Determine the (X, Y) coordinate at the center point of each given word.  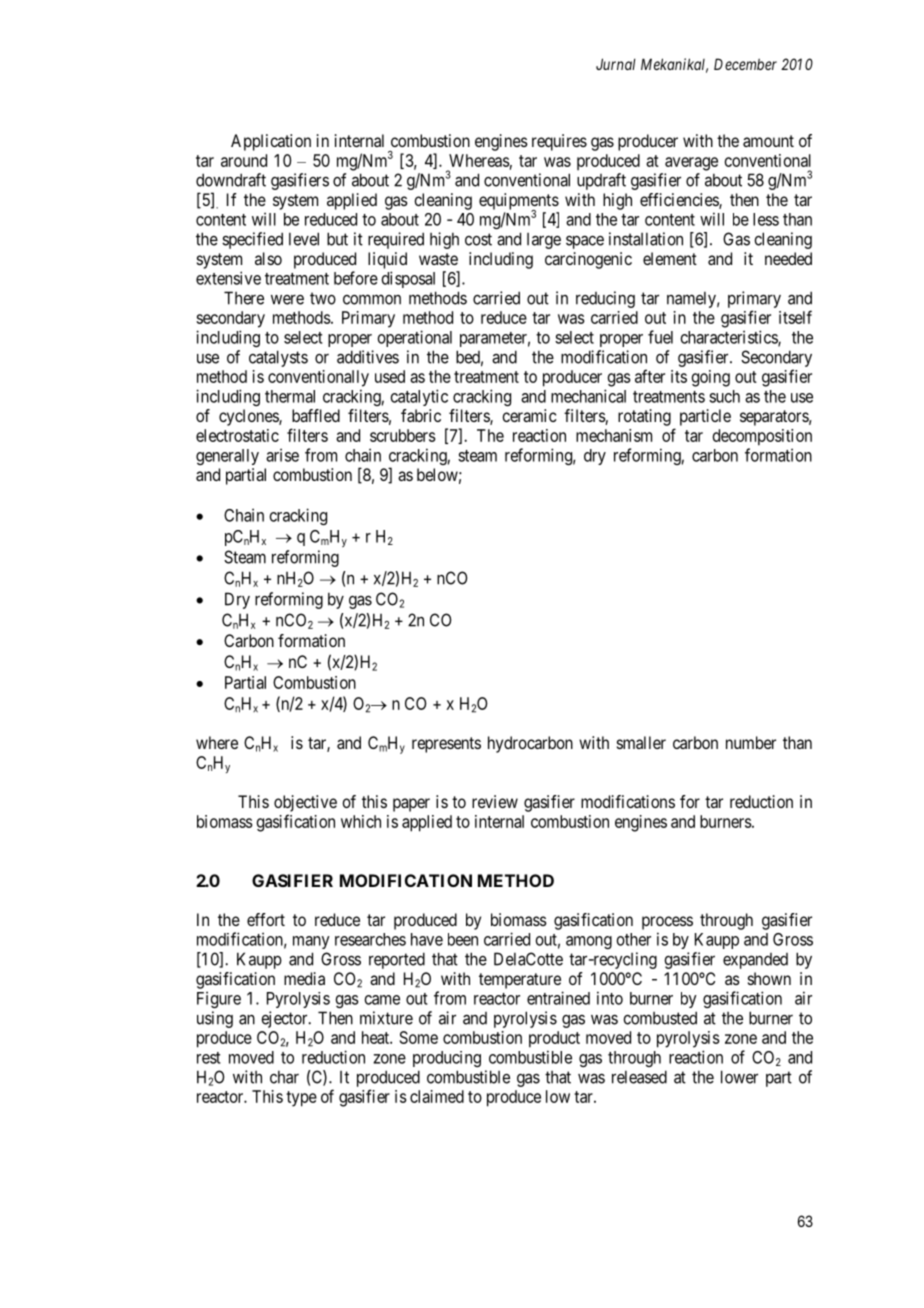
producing (447, 1059)
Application (271, 142)
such (724, 396)
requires (559, 142)
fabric (421, 415)
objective (305, 803)
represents (446, 745)
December (745, 64)
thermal (290, 396)
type (301, 1099)
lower (739, 1077)
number (751, 742)
